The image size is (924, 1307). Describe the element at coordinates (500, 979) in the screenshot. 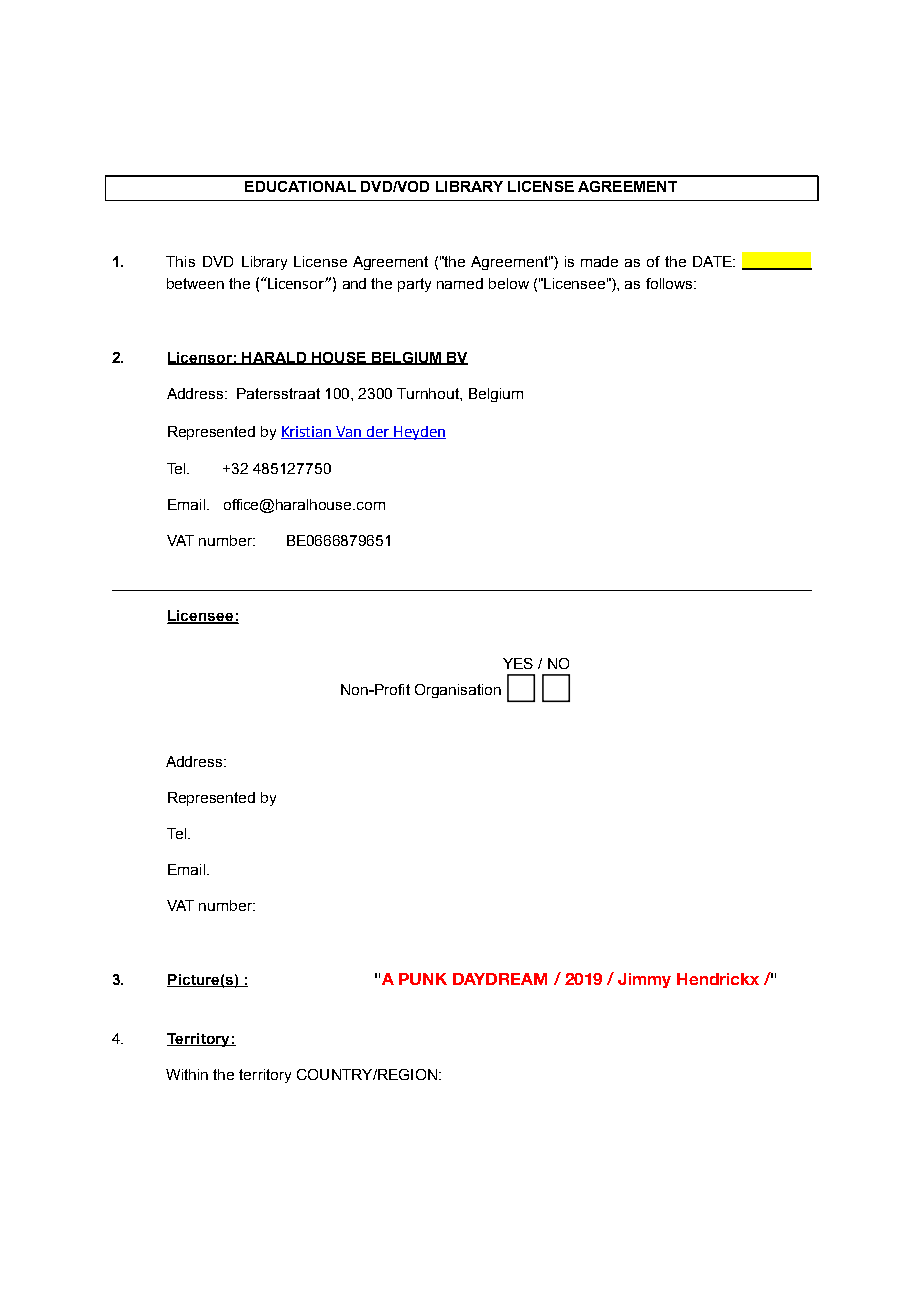

I see `DAYDREAM` at that location.
